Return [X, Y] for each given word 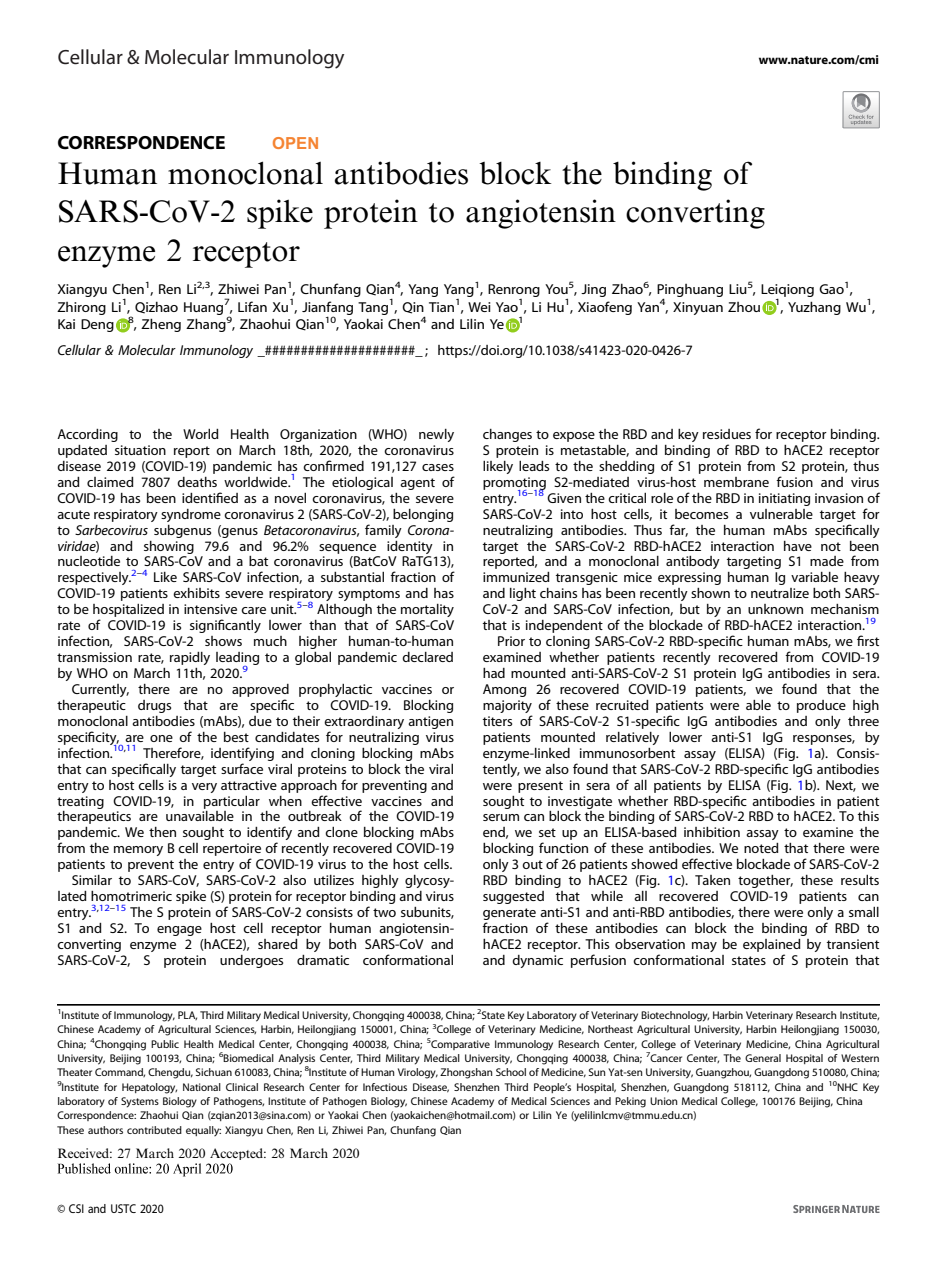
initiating [784, 499]
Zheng [161, 325]
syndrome [191, 515]
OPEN [295, 143]
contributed [154, 1130]
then [162, 832]
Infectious [385, 1087]
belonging [423, 515]
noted [761, 848]
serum [501, 817]
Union [664, 1101]
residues [727, 434]
